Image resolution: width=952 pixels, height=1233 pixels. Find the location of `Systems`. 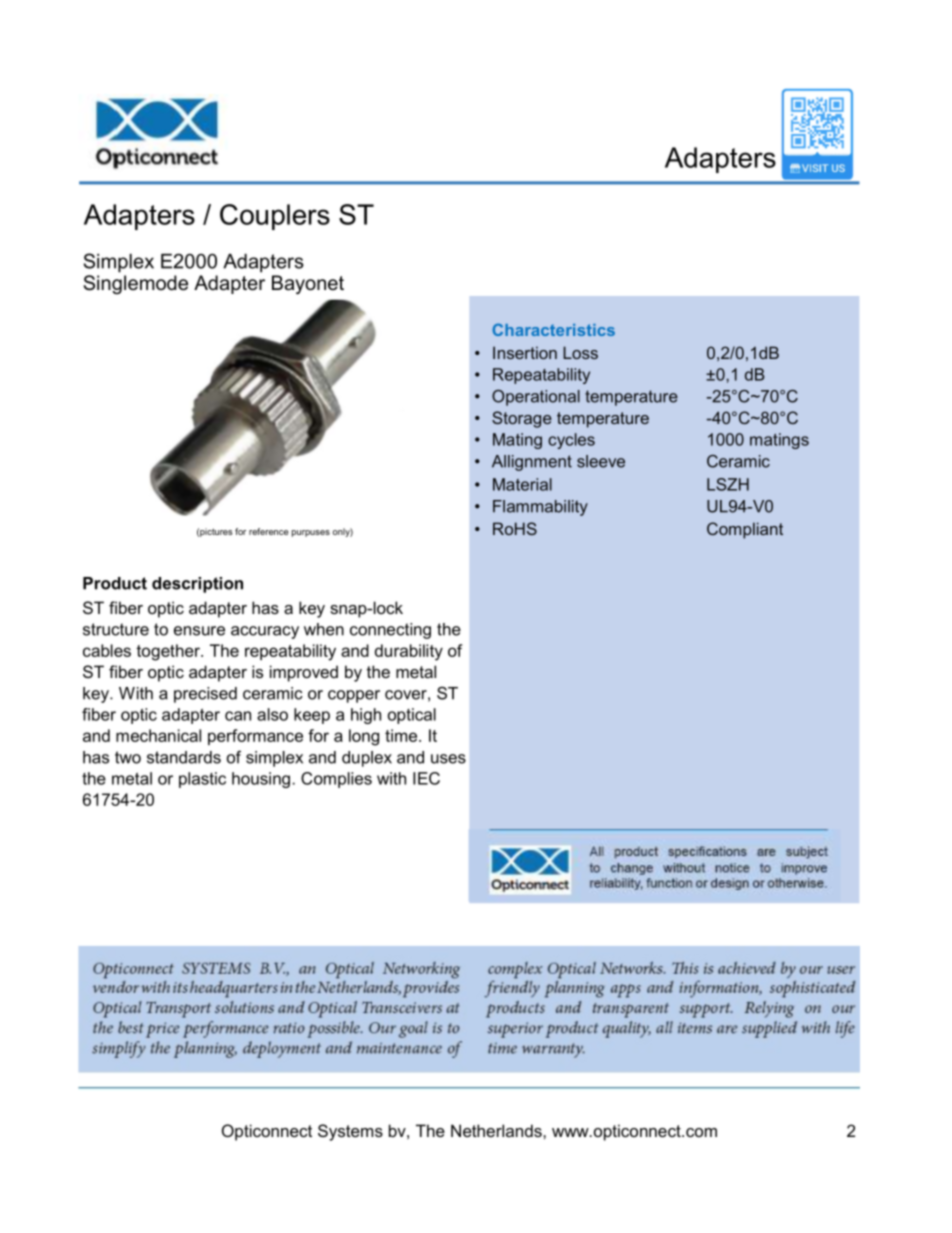

Systems is located at coordinates (350, 1132).
